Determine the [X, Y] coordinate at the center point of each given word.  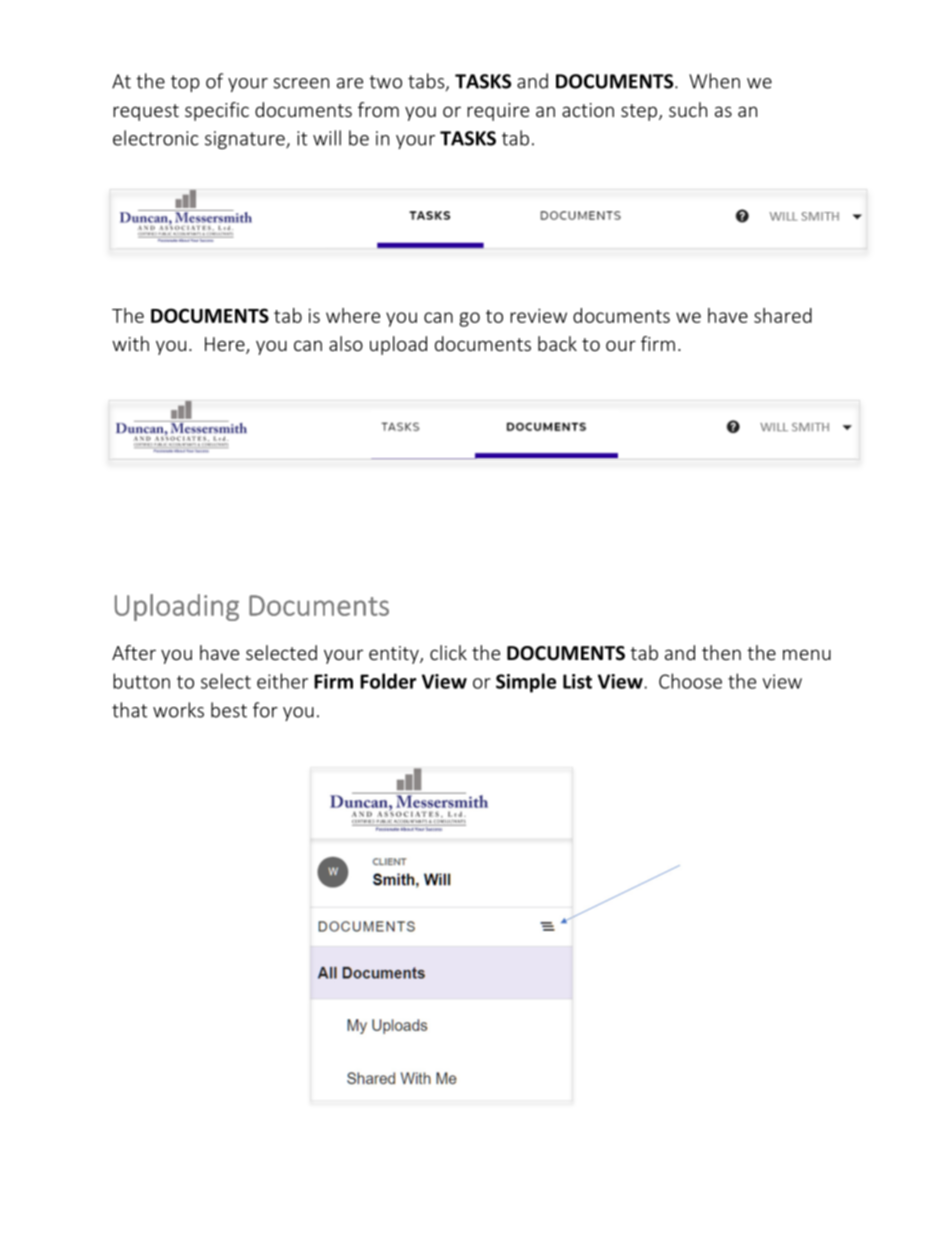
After [134, 652]
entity [395, 655]
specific [217, 111]
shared [783, 315]
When [714, 81]
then [721, 652]
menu [807, 654]
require [498, 112]
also [346, 343]
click [448, 652]
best [229, 710]
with [130, 343]
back [557, 343]
